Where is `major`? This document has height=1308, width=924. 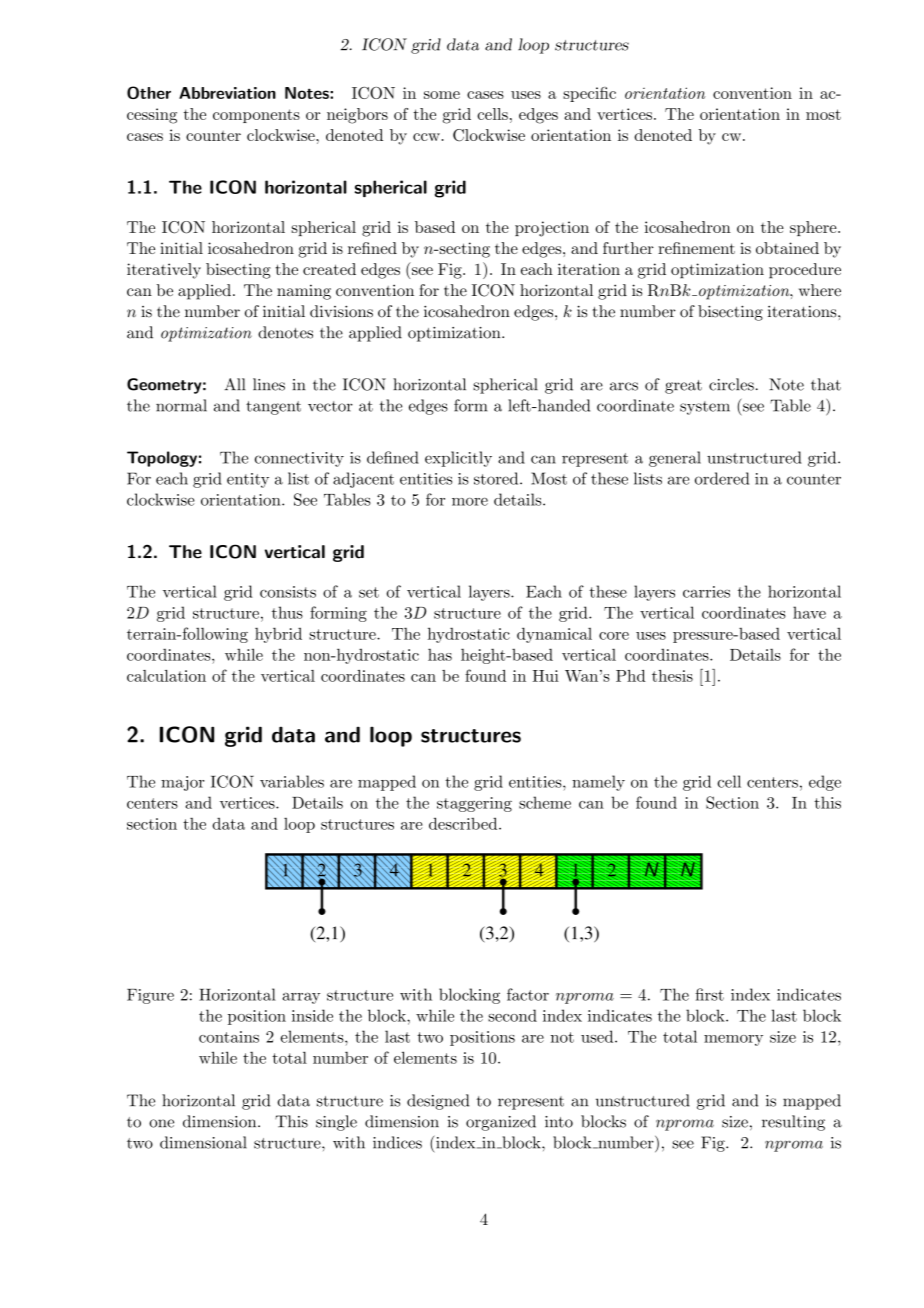 major is located at coordinates (182, 783).
